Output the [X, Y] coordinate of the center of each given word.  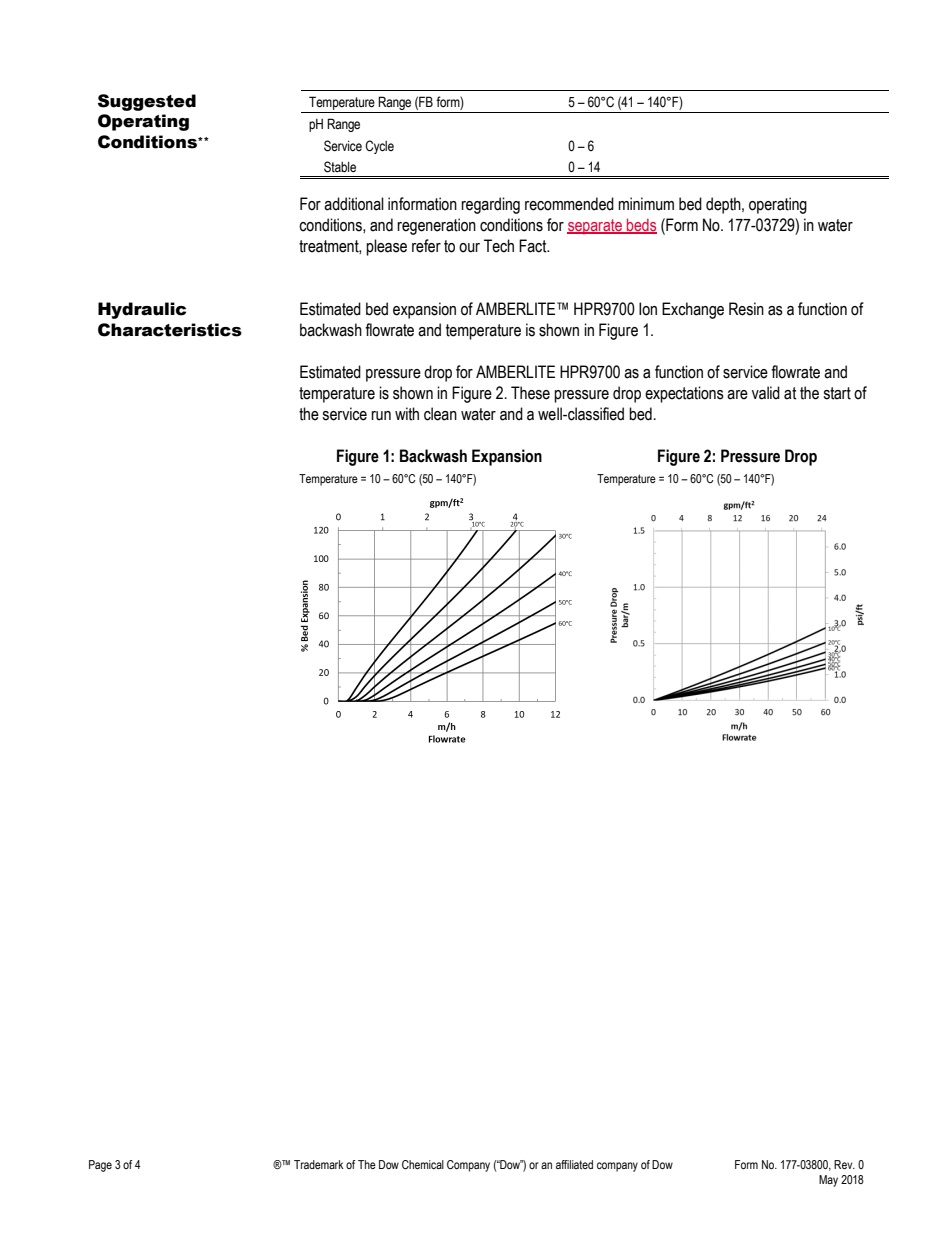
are [737, 395]
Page [100, 1166]
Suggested [147, 102]
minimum [646, 204]
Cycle [379, 147]
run [381, 416]
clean [440, 414]
